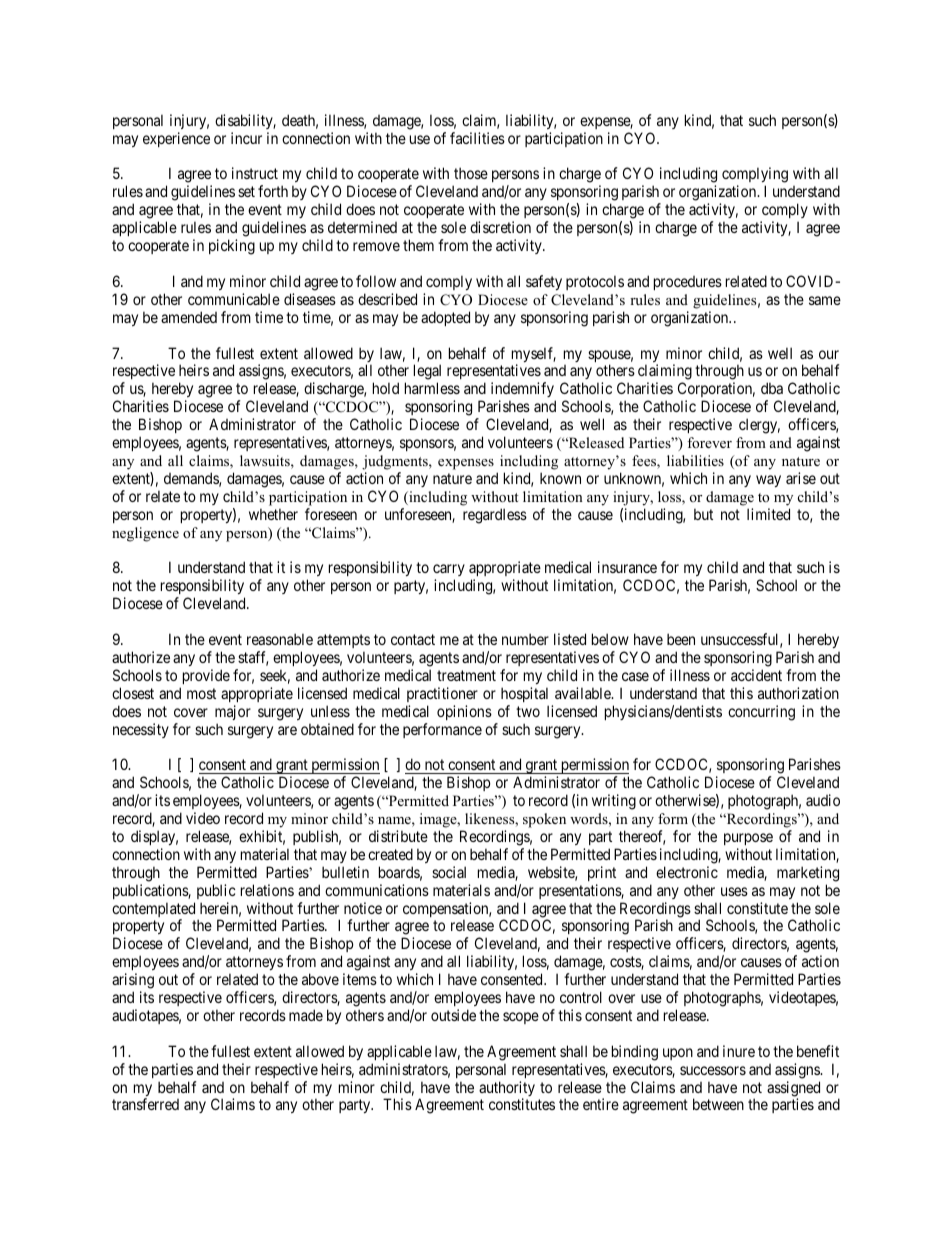 The width and height of the screenshot is (952, 1233). What do you see at coordinates (748, 839) in the screenshot?
I see `purpose` at bounding box center [748, 839].
